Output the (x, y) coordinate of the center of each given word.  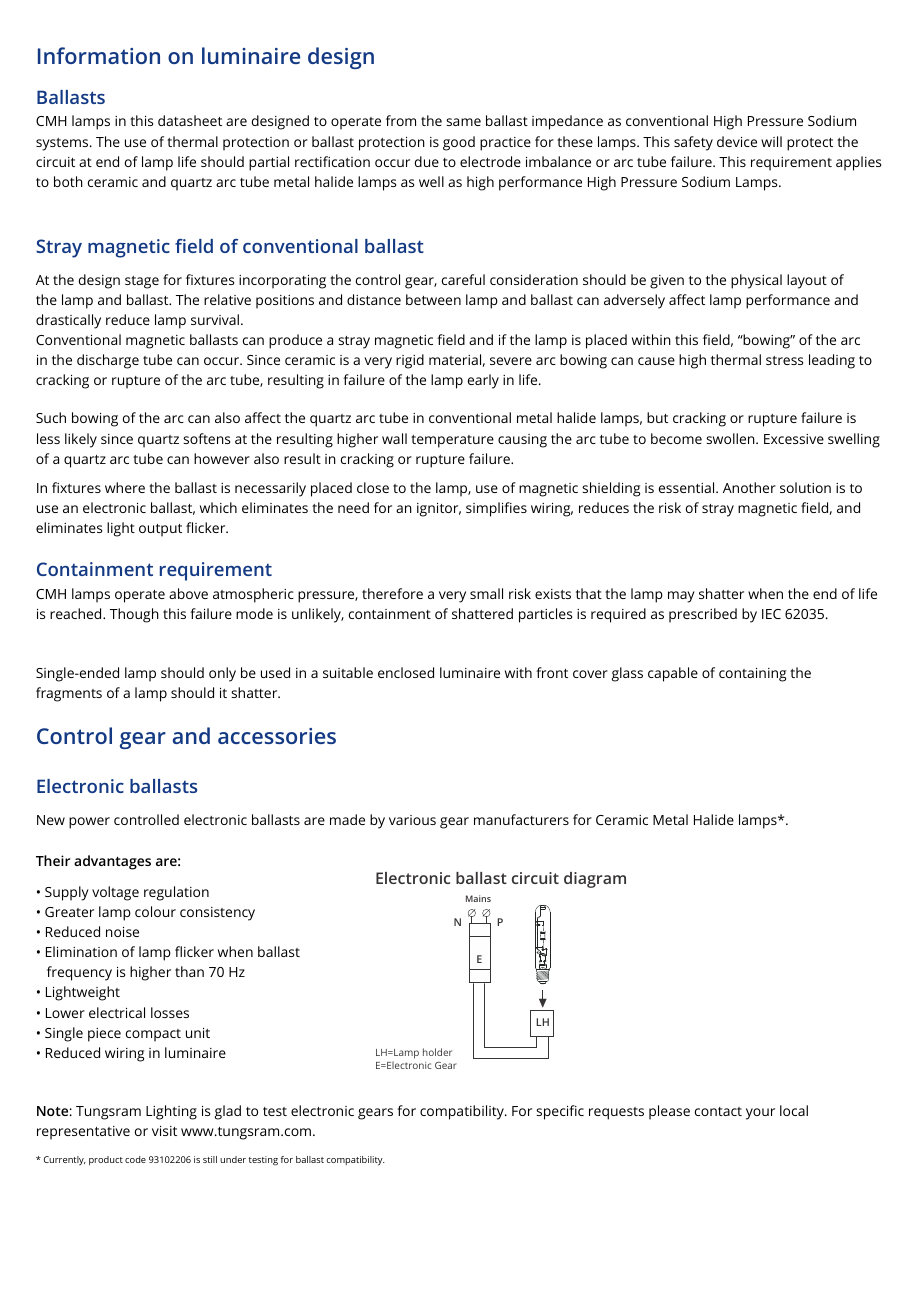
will (771, 141)
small (486, 593)
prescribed (703, 615)
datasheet (190, 120)
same (463, 122)
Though (134, 615)
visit (164, 1131)
